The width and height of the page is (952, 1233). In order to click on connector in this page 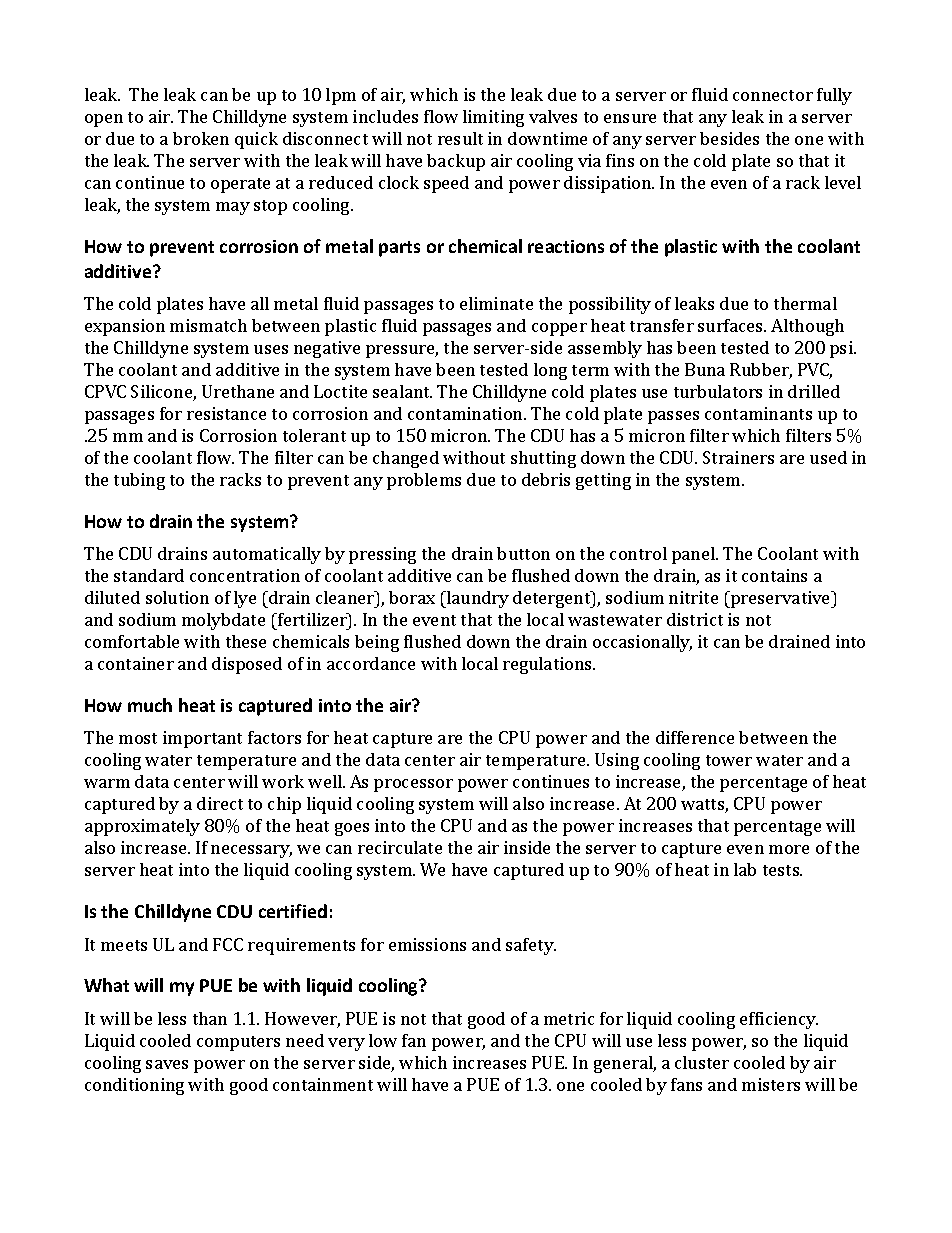, I will do `click(773, 95)`.
